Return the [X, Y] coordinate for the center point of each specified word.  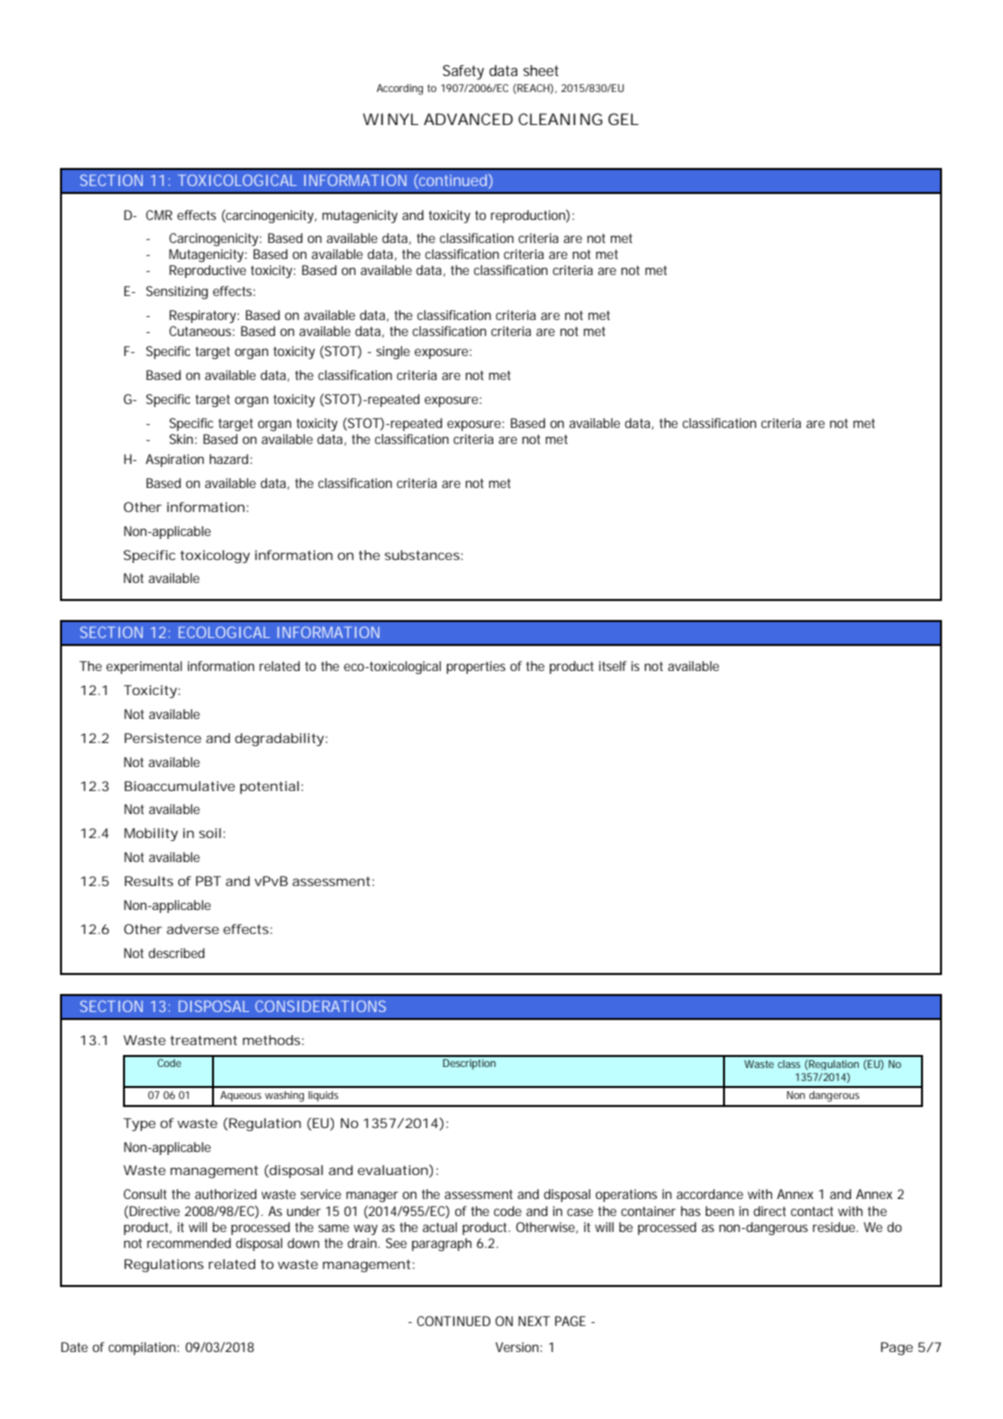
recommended [189, 1243]
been [720, 1211]
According [400, 89]
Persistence [163, 738]
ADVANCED [468, 119]
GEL [623, 119]
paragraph [442, 1244]
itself [613, 666]
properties [476, 667]
